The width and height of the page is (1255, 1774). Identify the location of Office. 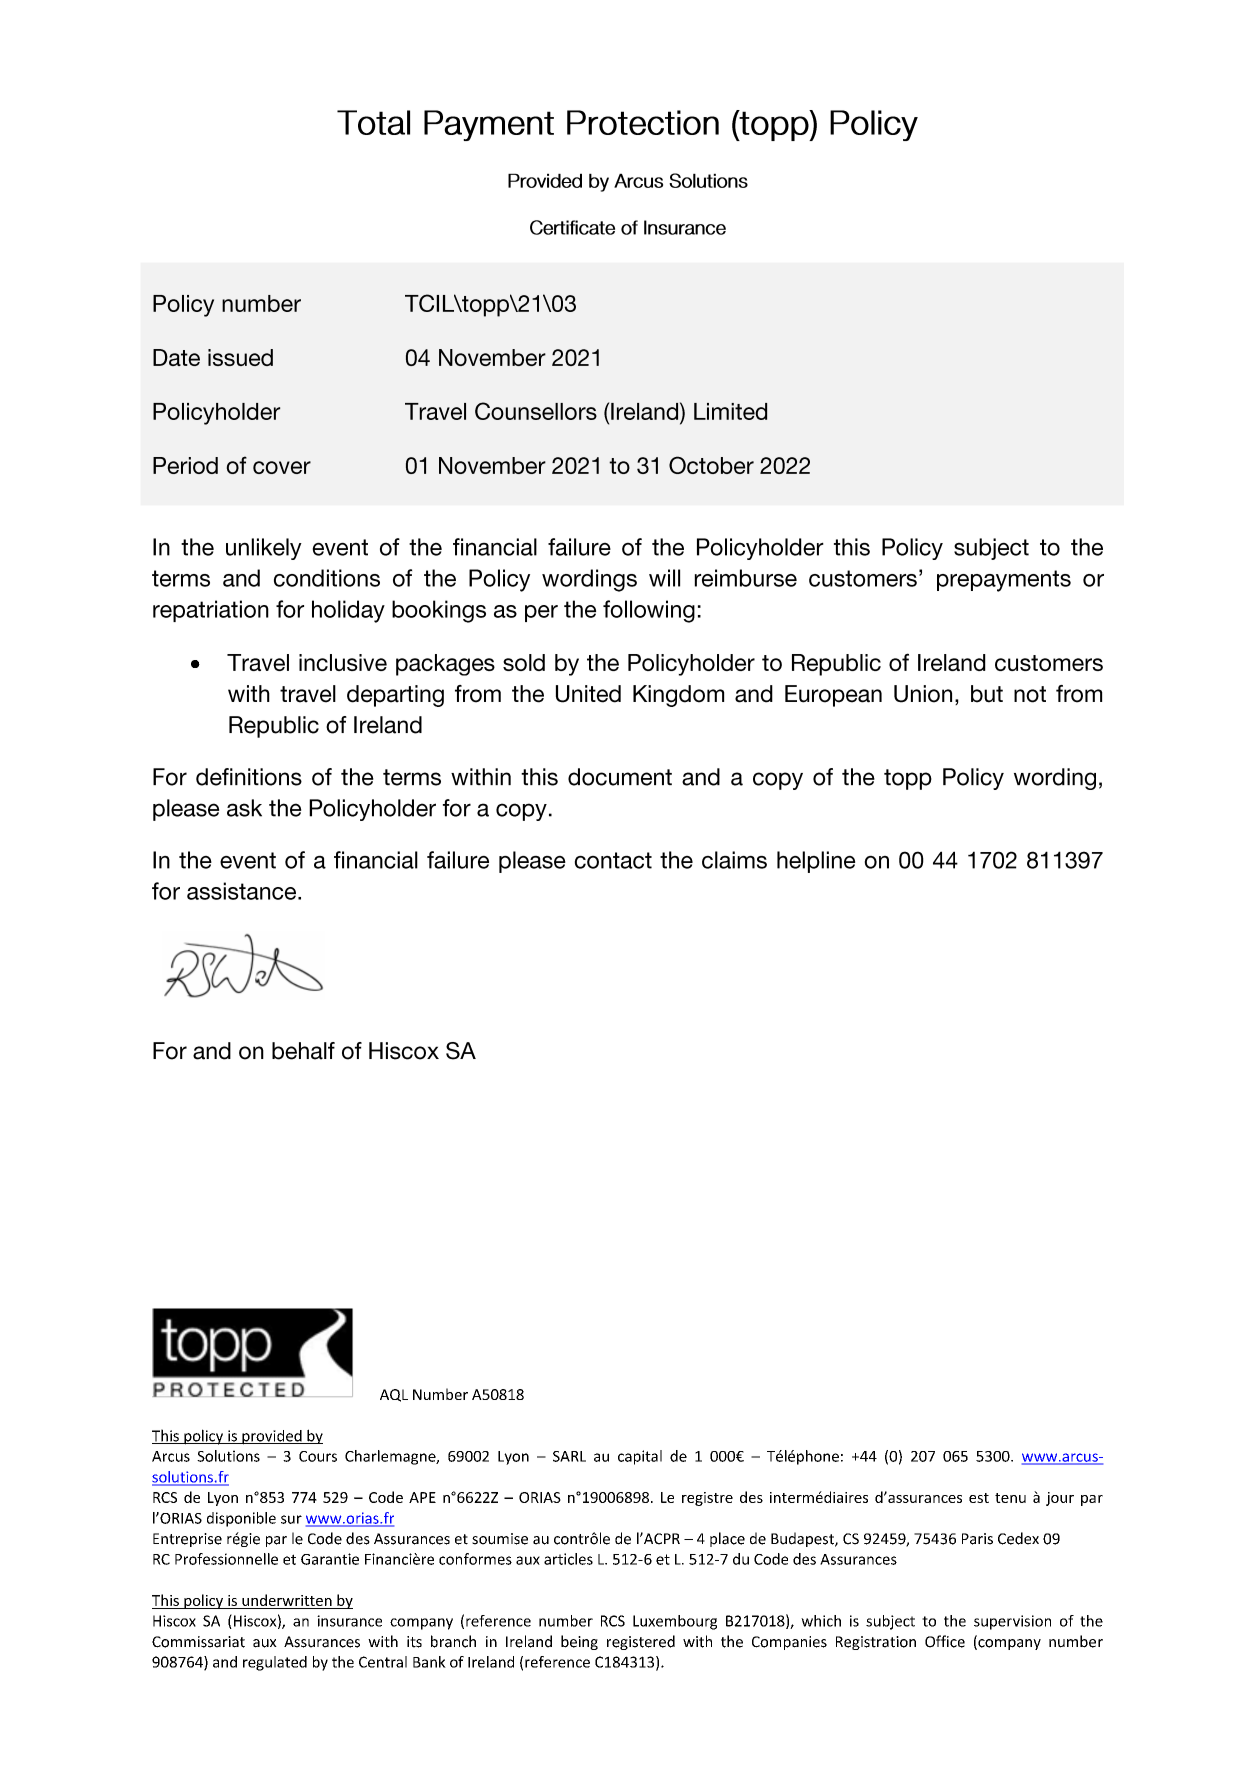
(945, 1641).
